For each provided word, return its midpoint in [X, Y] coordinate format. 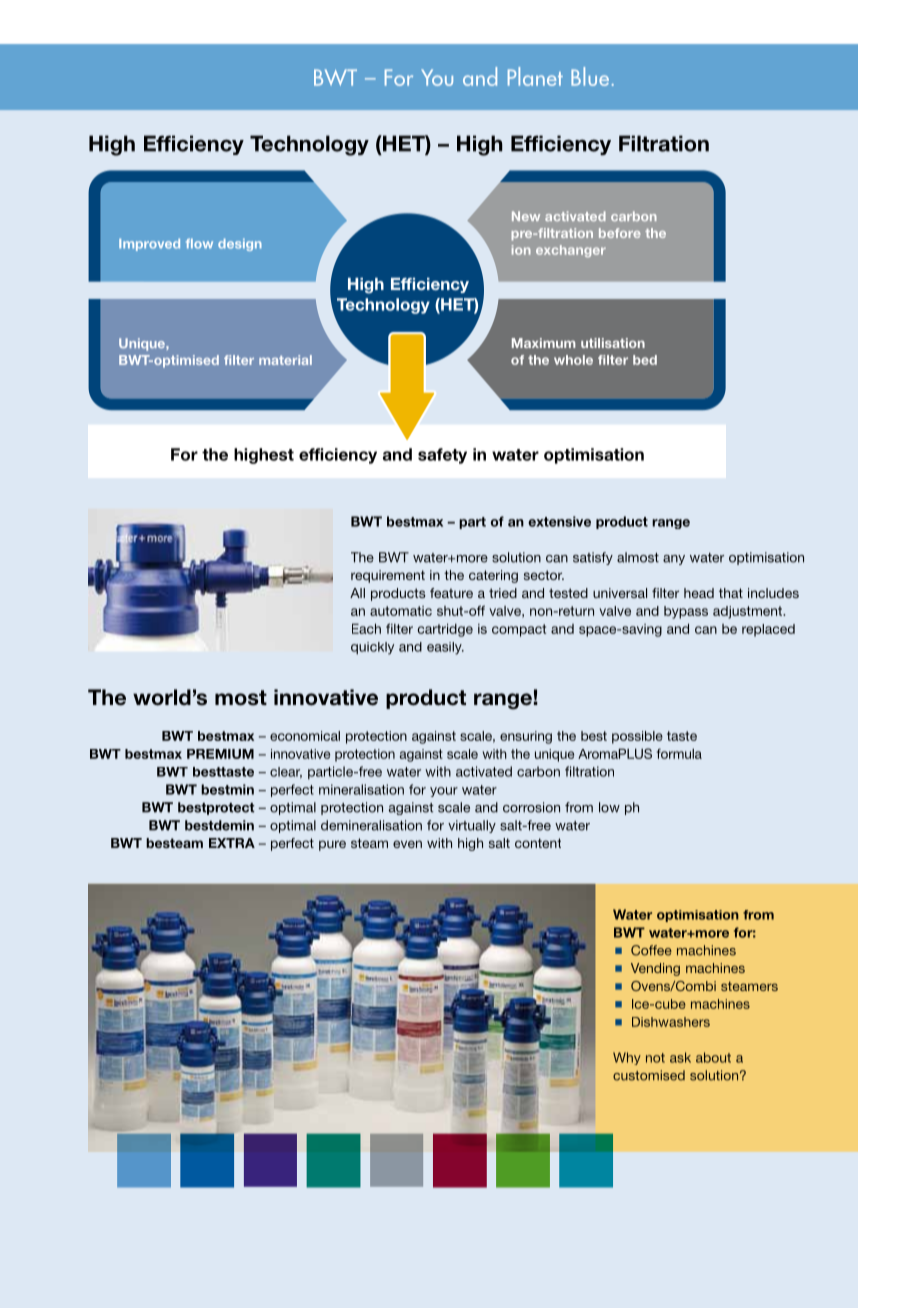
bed [645, 360]
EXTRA [232, 843]
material [285, 360]
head [699, 593]
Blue [590, 76]
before [619, 233]
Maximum [543, 343]
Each [366, 628]
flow [199, 244]
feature [451, 593]
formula [679, 753]
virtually [472, 826]
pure [332, 845]
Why [627, 1058]
